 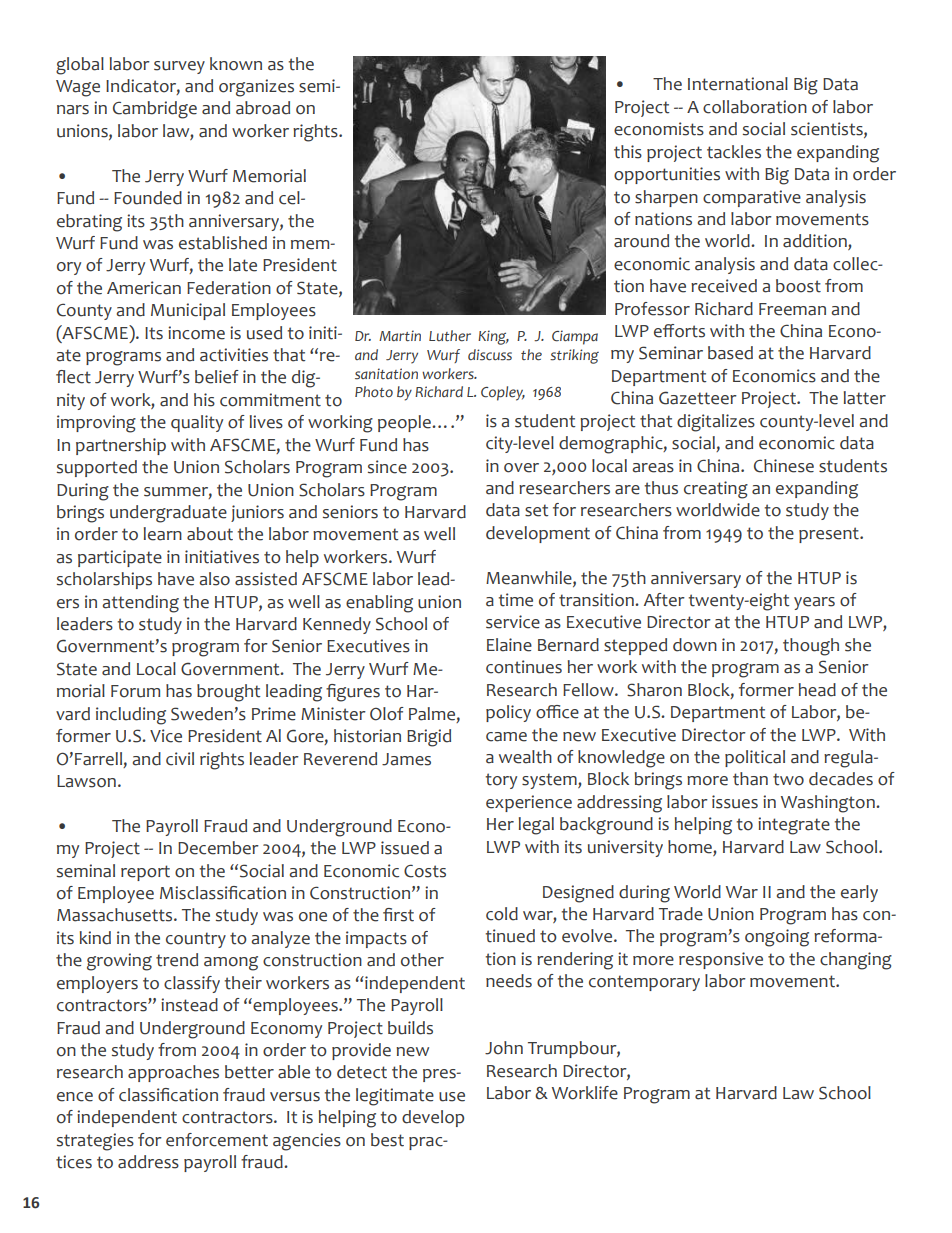 I want to click on quality, so click(x=197, y=423).
